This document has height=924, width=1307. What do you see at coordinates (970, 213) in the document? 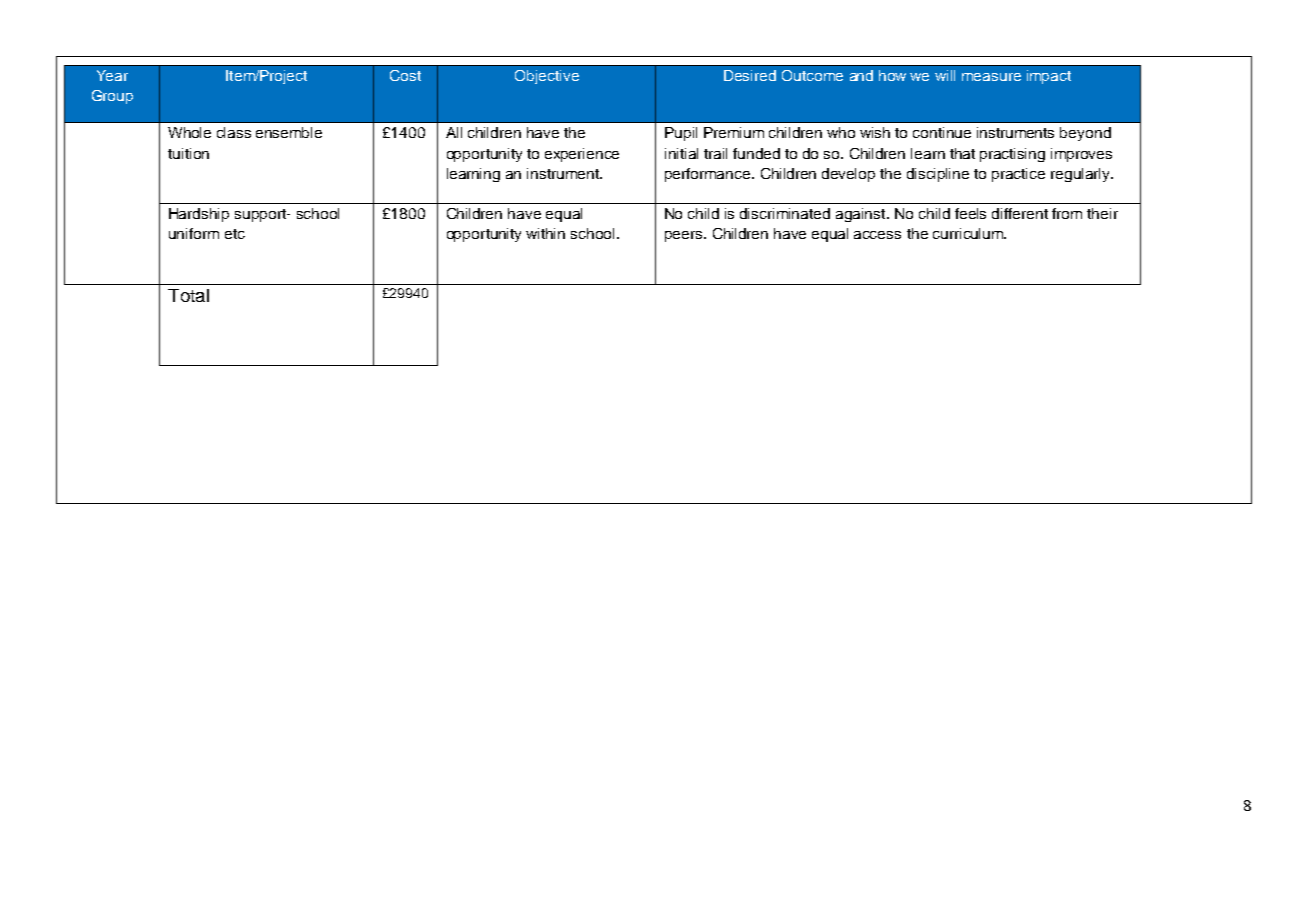
I see `feels` at bounding box center [970, 213].
